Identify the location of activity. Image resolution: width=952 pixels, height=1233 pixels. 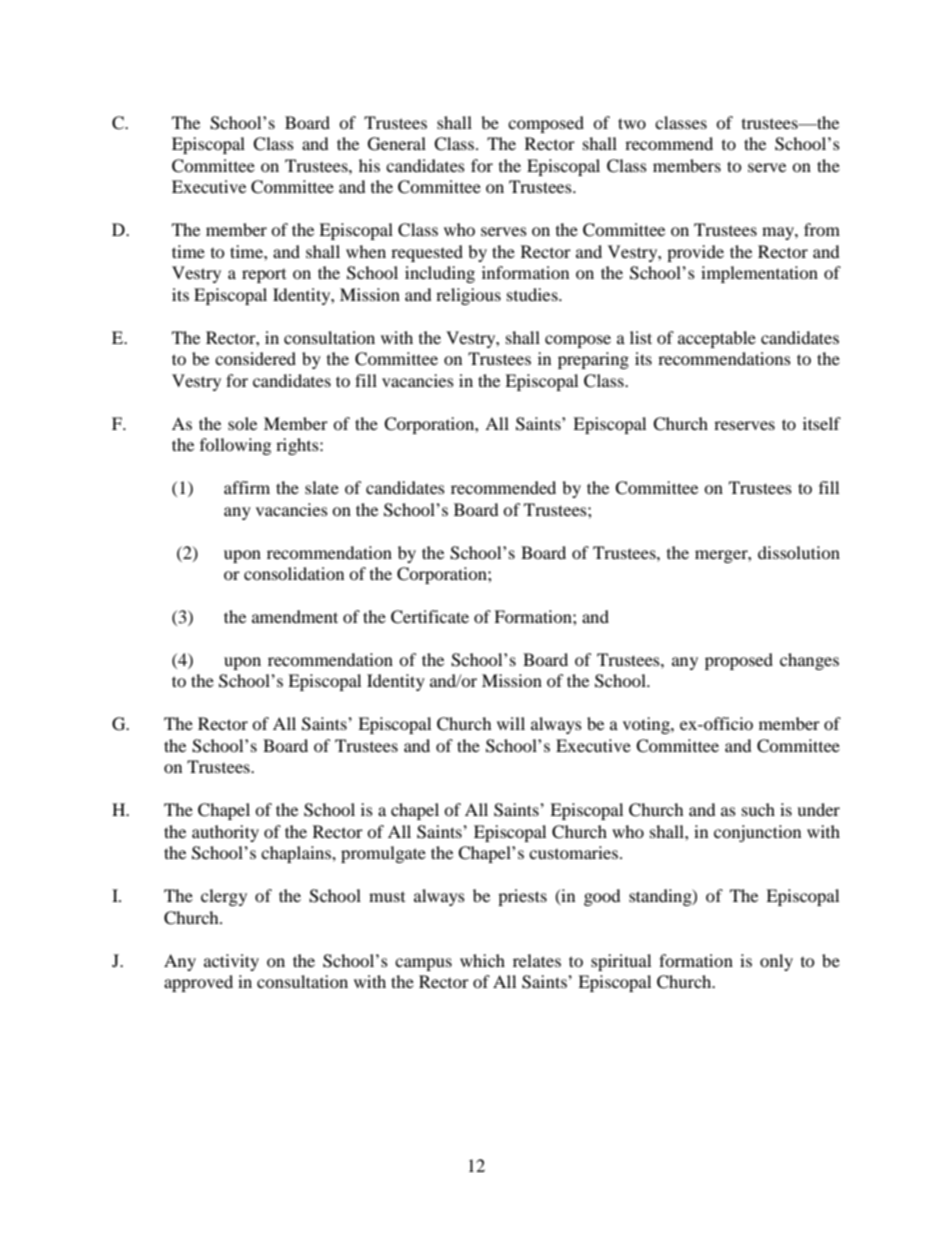
(231, 962).
